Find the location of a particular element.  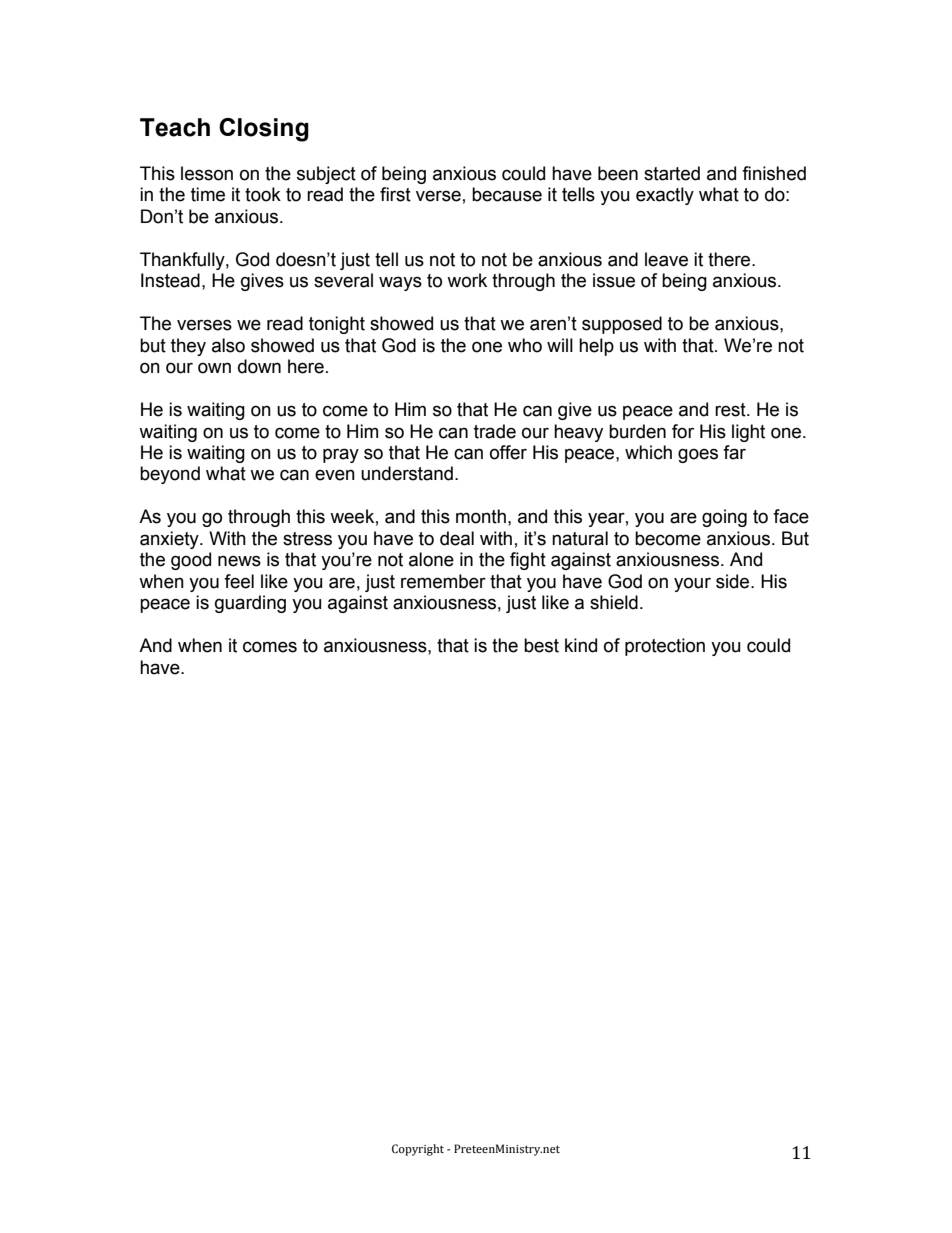

guarding is located at coordinates (250, 604).
